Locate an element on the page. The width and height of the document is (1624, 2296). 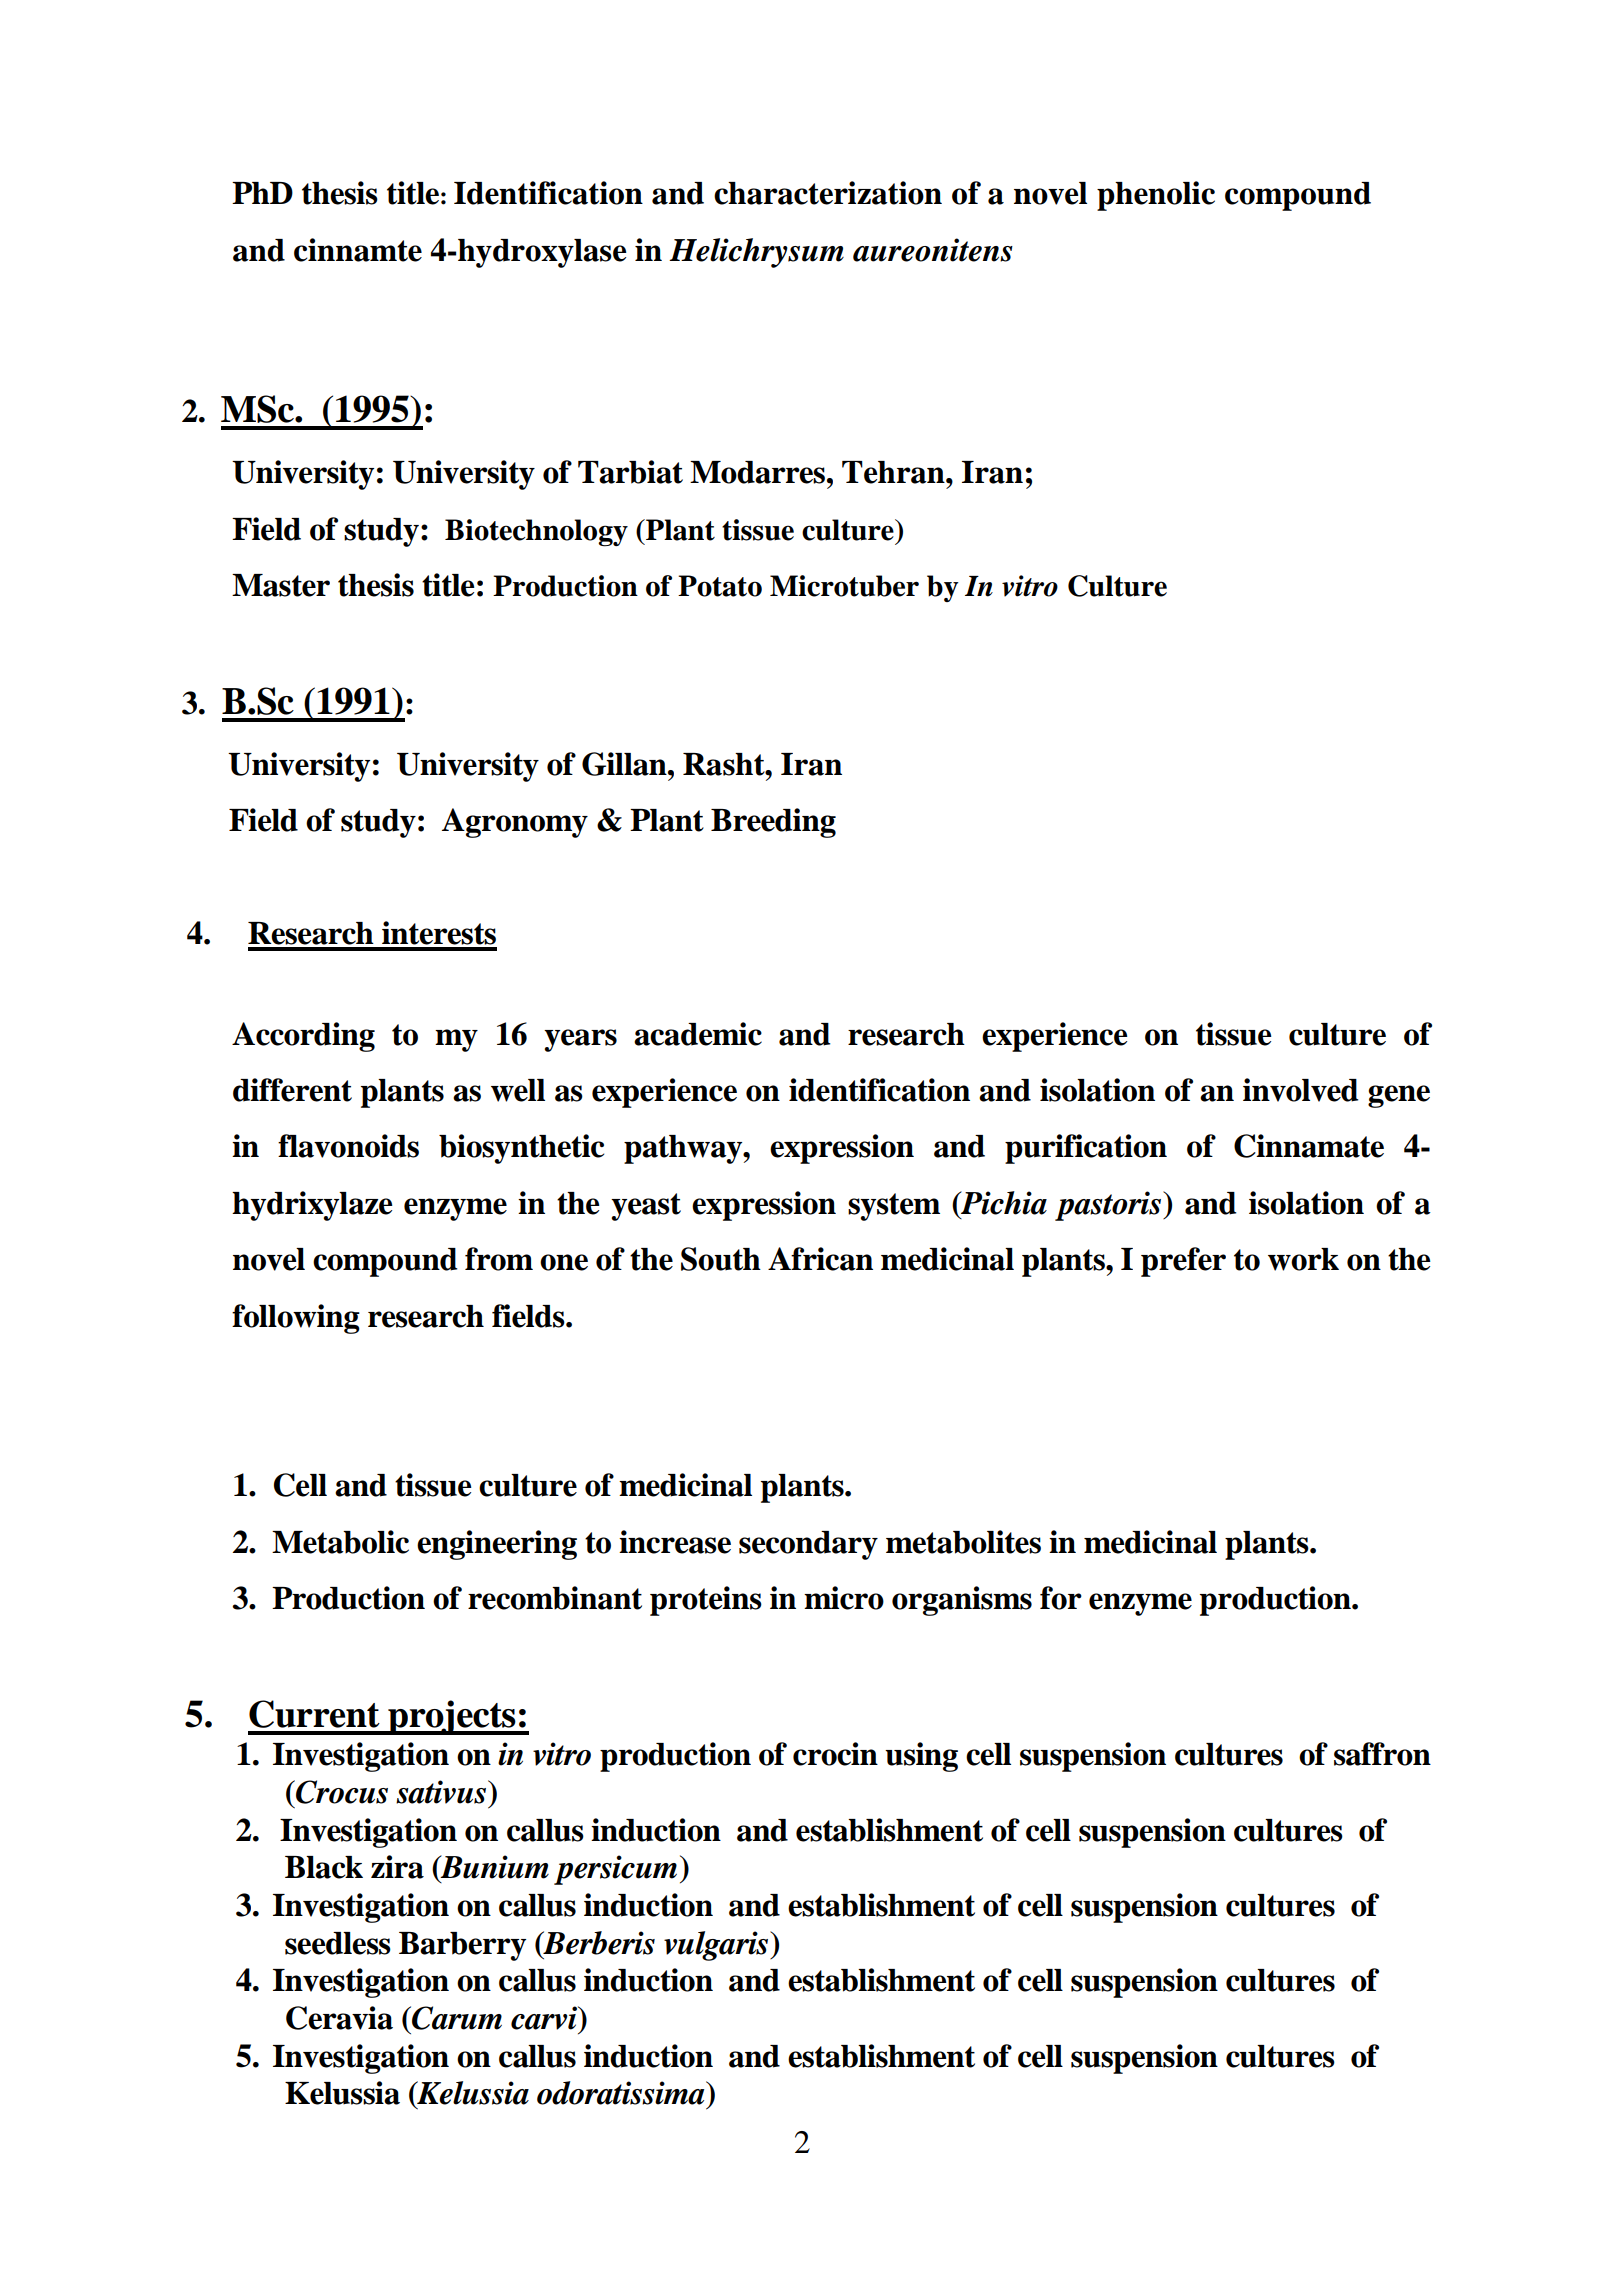
characterization is located at coordinates (828, 193).
